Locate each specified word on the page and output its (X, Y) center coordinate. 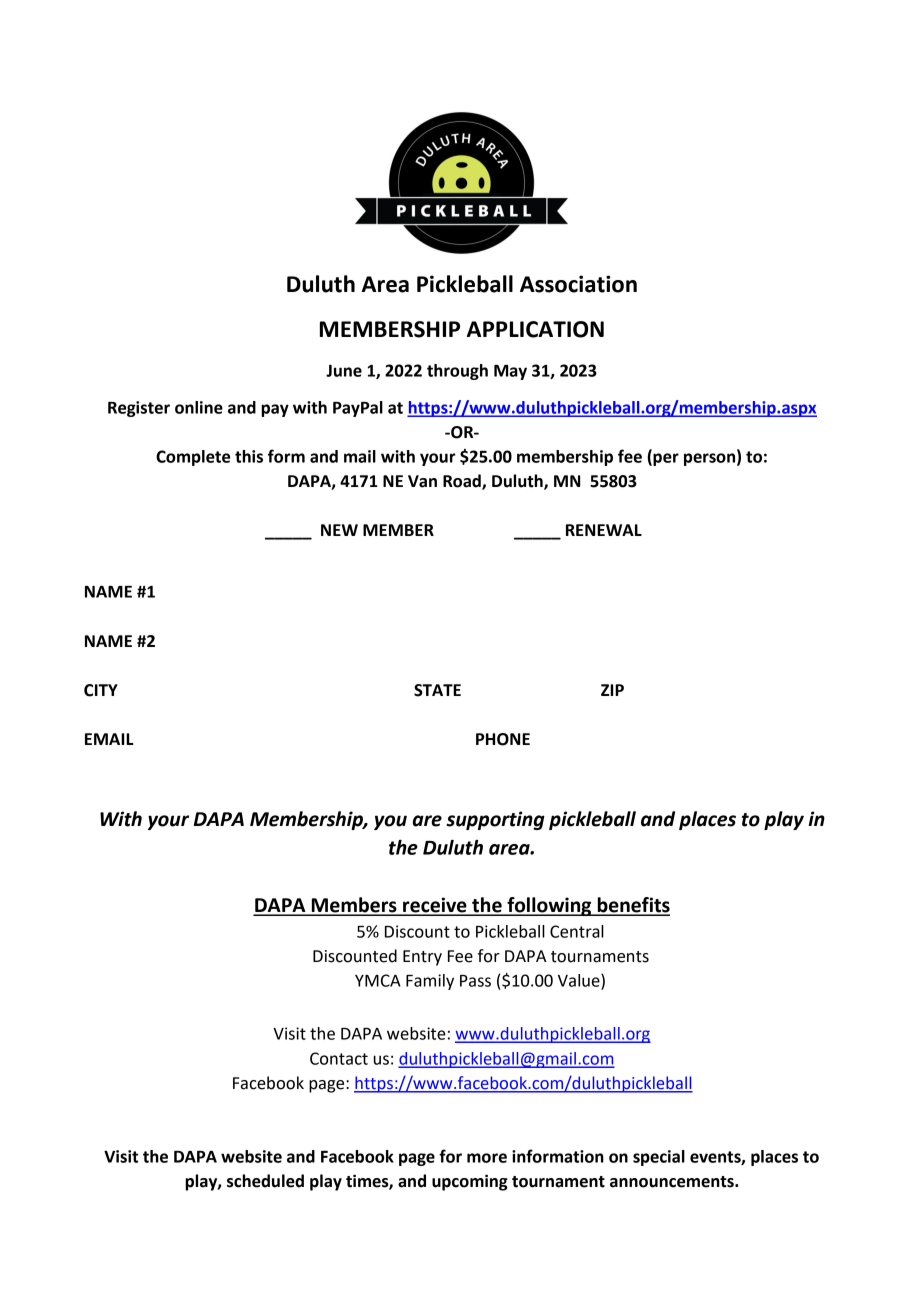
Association (578, 284)
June (344, 371)
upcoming (470, 1182)
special (659, 1158)
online (199, 407)
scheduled (265, 1181)
